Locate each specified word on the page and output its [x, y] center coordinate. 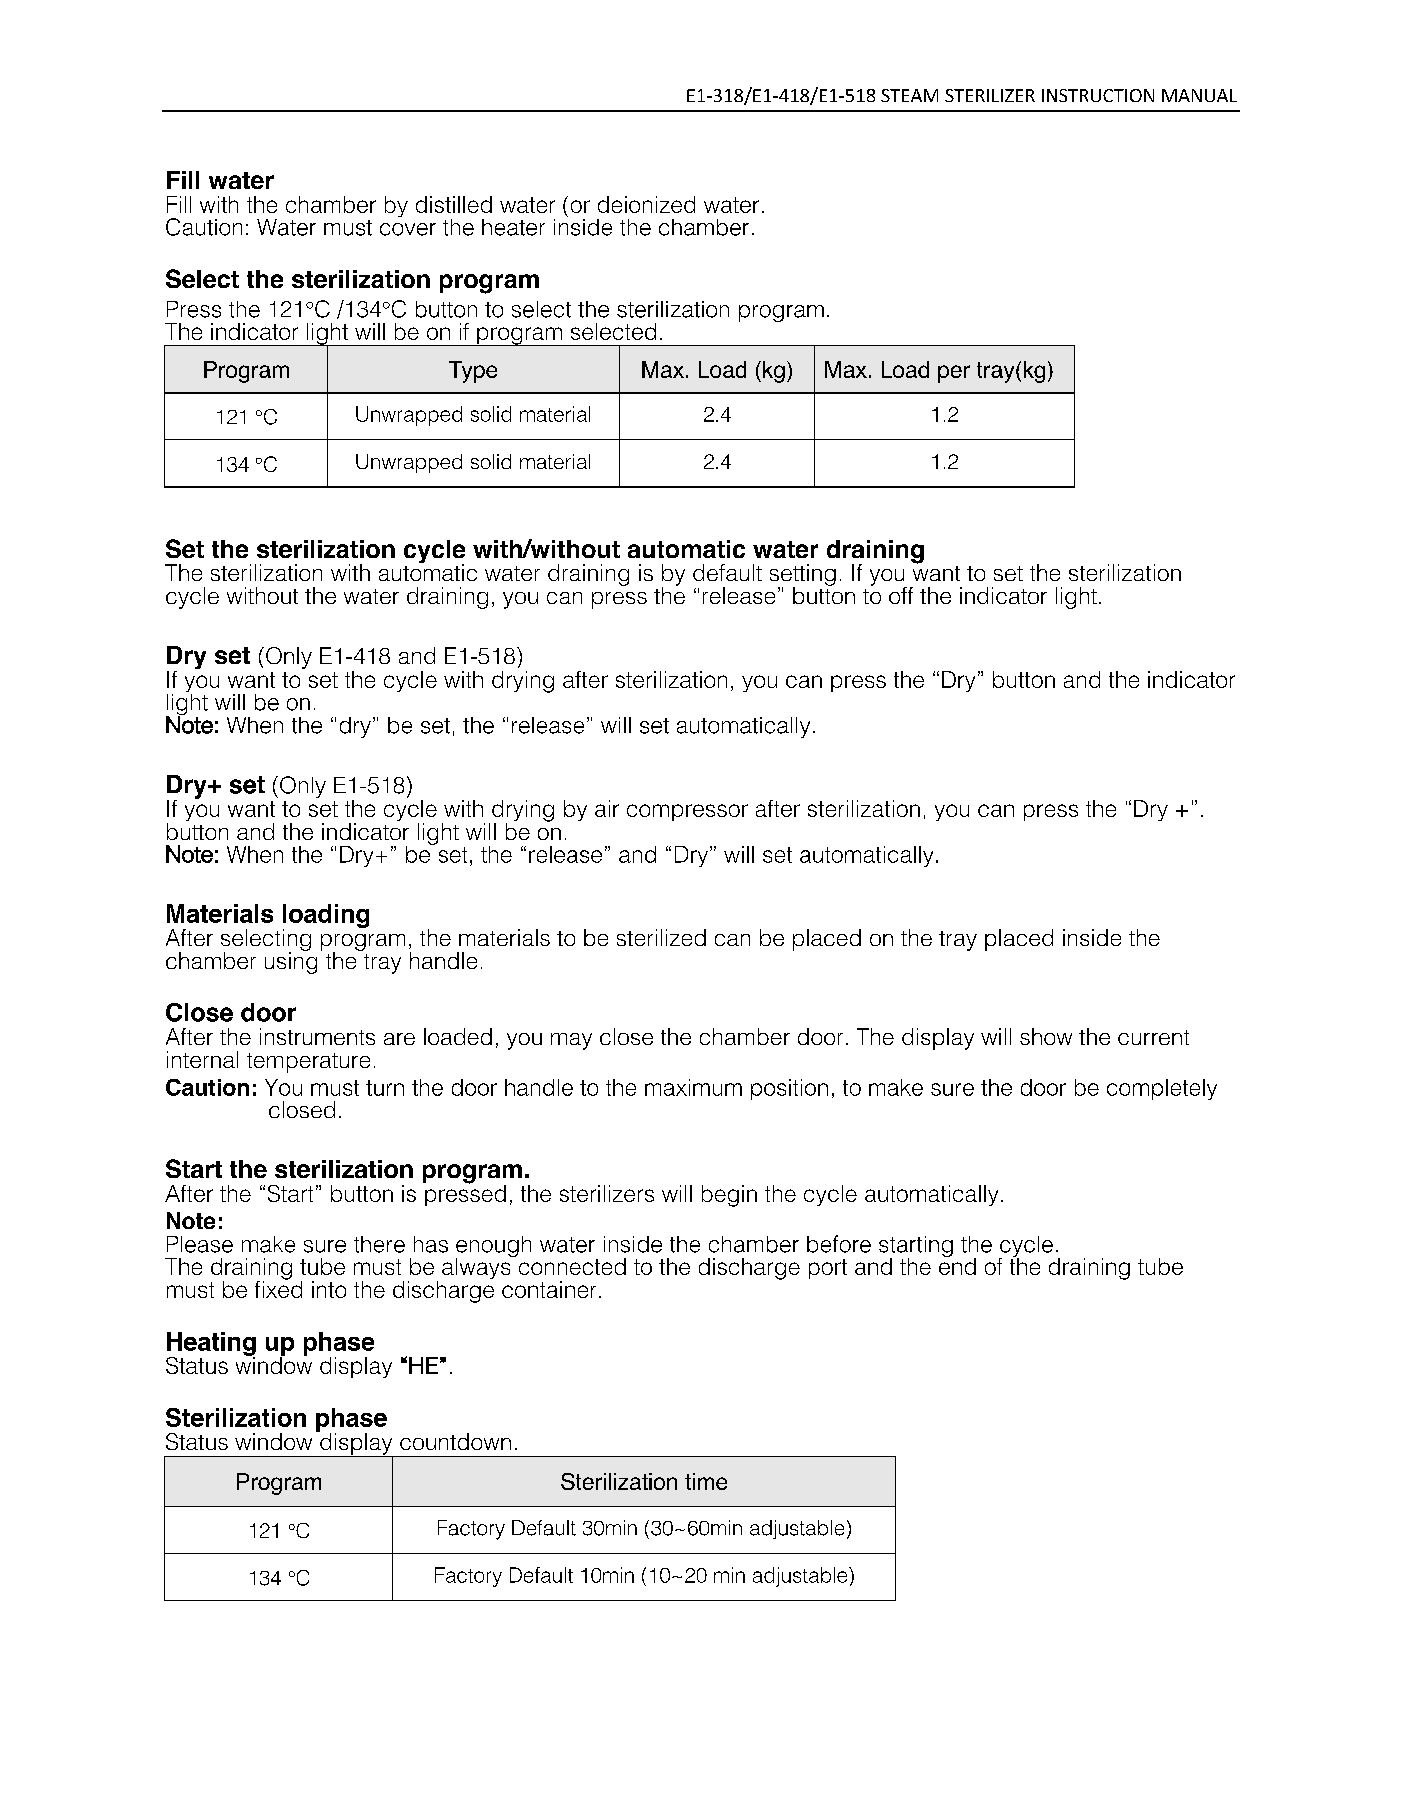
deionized [646, 204]
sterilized [661, 937]
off [901, 595]
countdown [455, 1441]
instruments [317, 1036]
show [1046, 1036]
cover [408, 229]
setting [803, 576]
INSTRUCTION [1098, 95]
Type [473, 372]
